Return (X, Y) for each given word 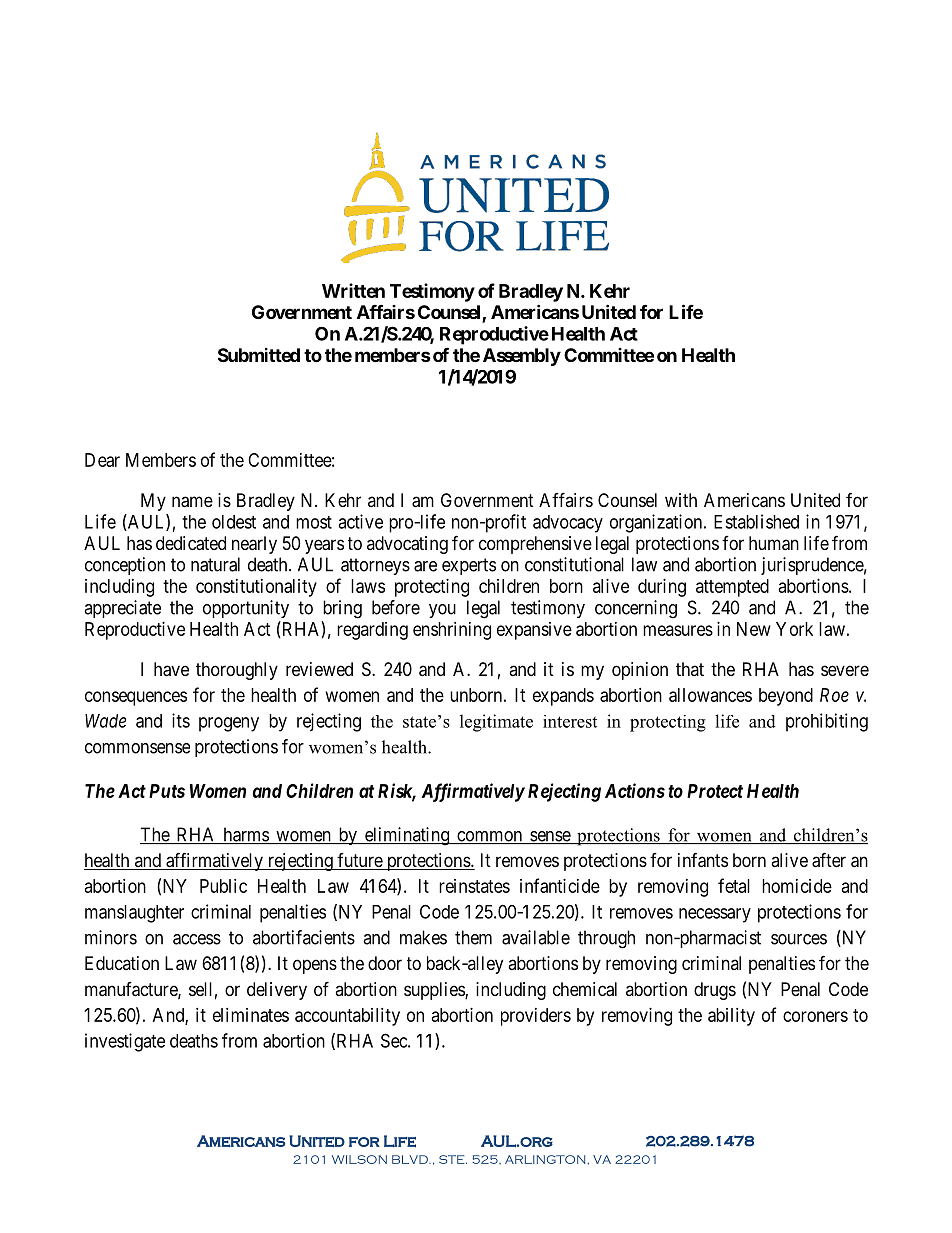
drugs (715, 991)
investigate (125, 1042)
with (681, 500)
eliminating (406, 836)
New (754, 629)
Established (756, 521)
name (192, 502)
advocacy (568, 524)
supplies (435, 991)
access (197, 939)
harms (245, 835)
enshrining (452, 631)
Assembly (522, 357)
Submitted (259, 355)
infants (703, 860)
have (171, 669)
